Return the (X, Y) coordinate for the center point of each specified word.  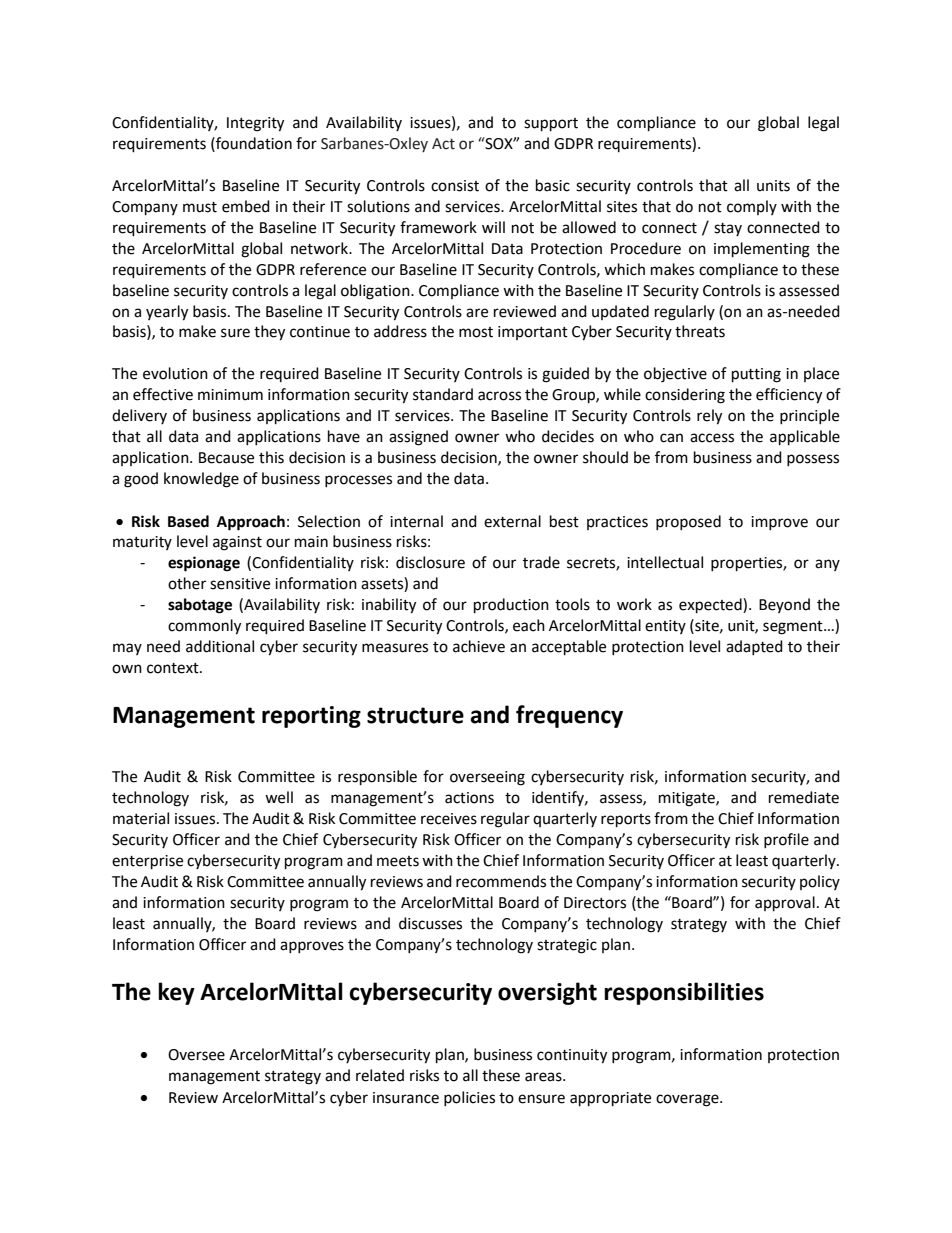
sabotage (200, 606)
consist (455, 186)
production (511, 606)
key (176, 993)
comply (752, 207)
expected (711, 606)
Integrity (255, 124)
